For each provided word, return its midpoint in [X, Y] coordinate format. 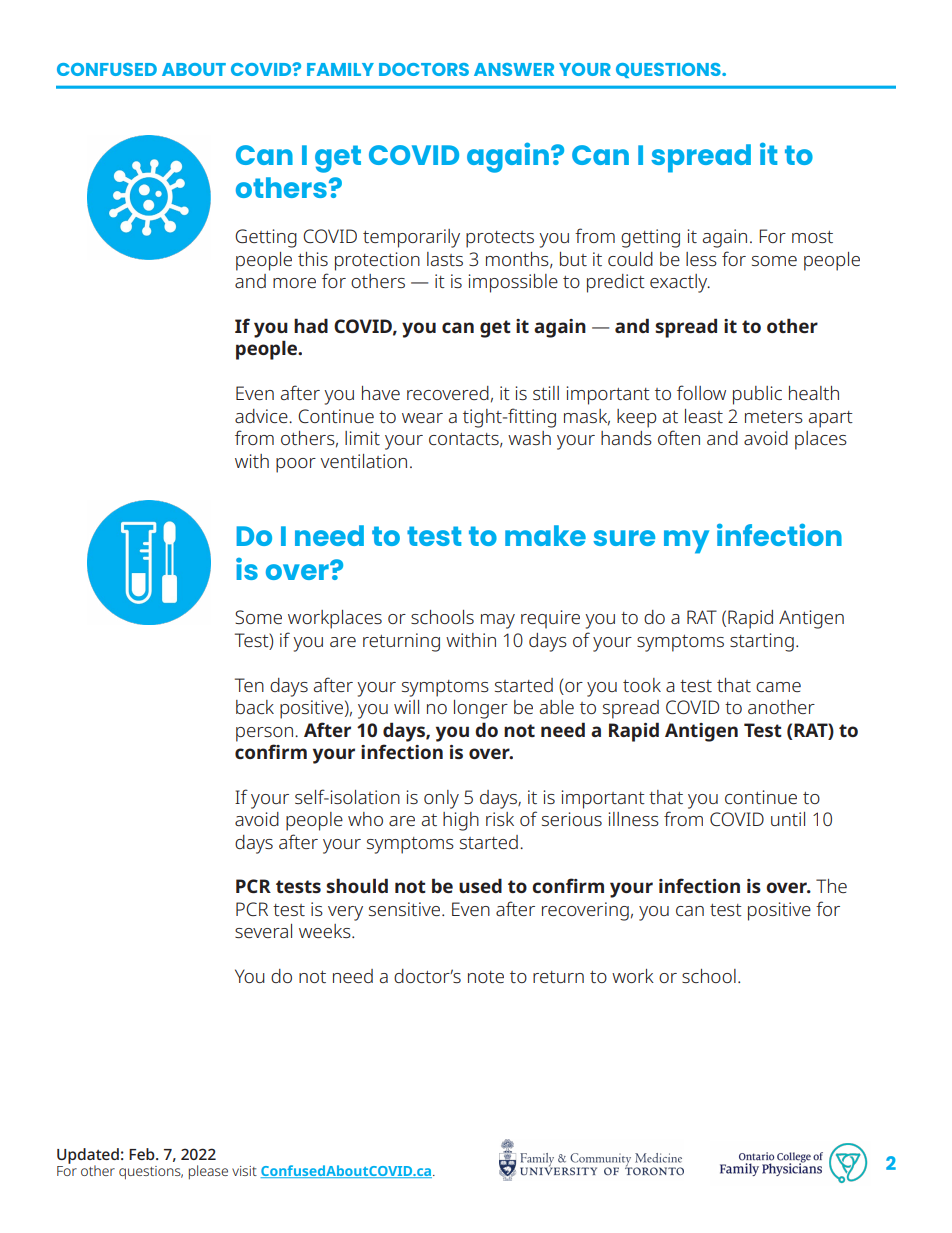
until [788, 819]
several [263, 931]
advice [262, 416]
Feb [143, 1154]
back [255, 707]
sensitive [404, 909]
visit [244, 1171]
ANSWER [514, 69]
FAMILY [340, 69]
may [498, 621]
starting [762, 642]
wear [422, 418]
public [757, 395]
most [812, 237]
